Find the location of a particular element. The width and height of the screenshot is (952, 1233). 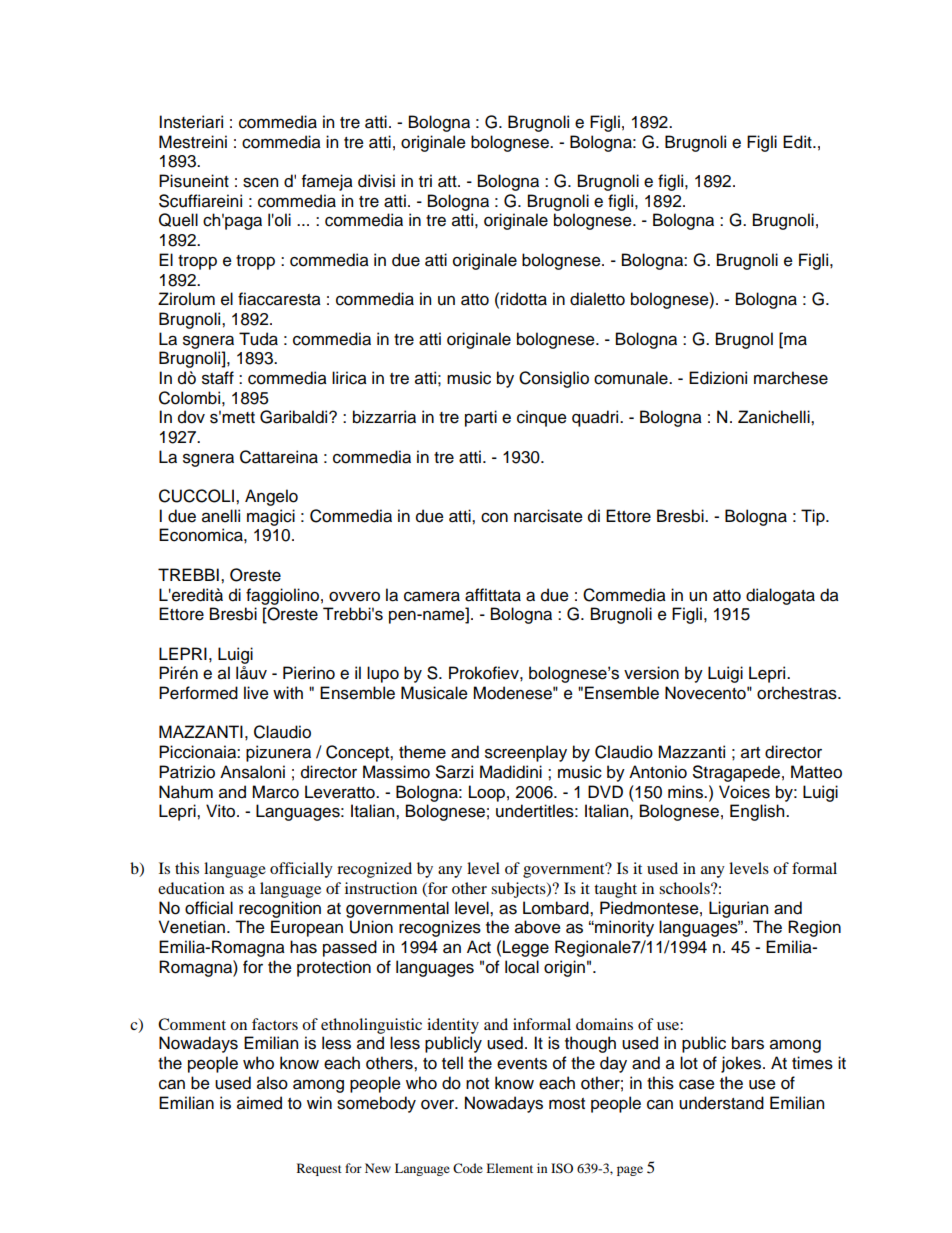

cinque is located at coordinates (542, 418).
